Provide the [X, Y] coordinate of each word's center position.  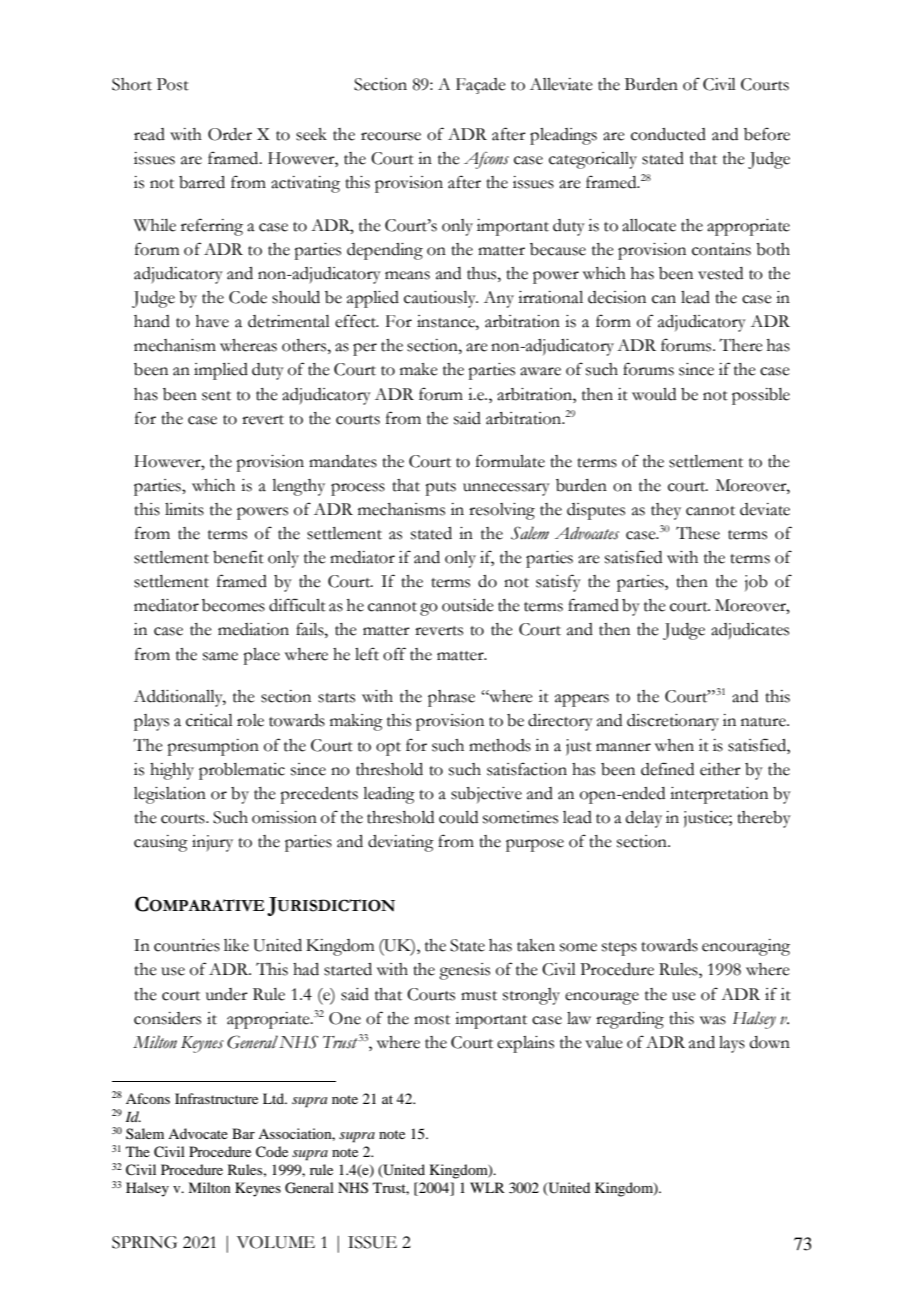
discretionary [673, 722]
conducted [668, 134]
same [220, 656]
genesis [464, 971]
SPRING [144, 1242]
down [770, 1042]
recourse [391, 136]
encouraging [746, 947]
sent [216, 396]
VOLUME [276, 1242]
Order [230, 134]
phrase [451, 698]
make [419, 369]
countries [187, 945]
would [654, 394]
